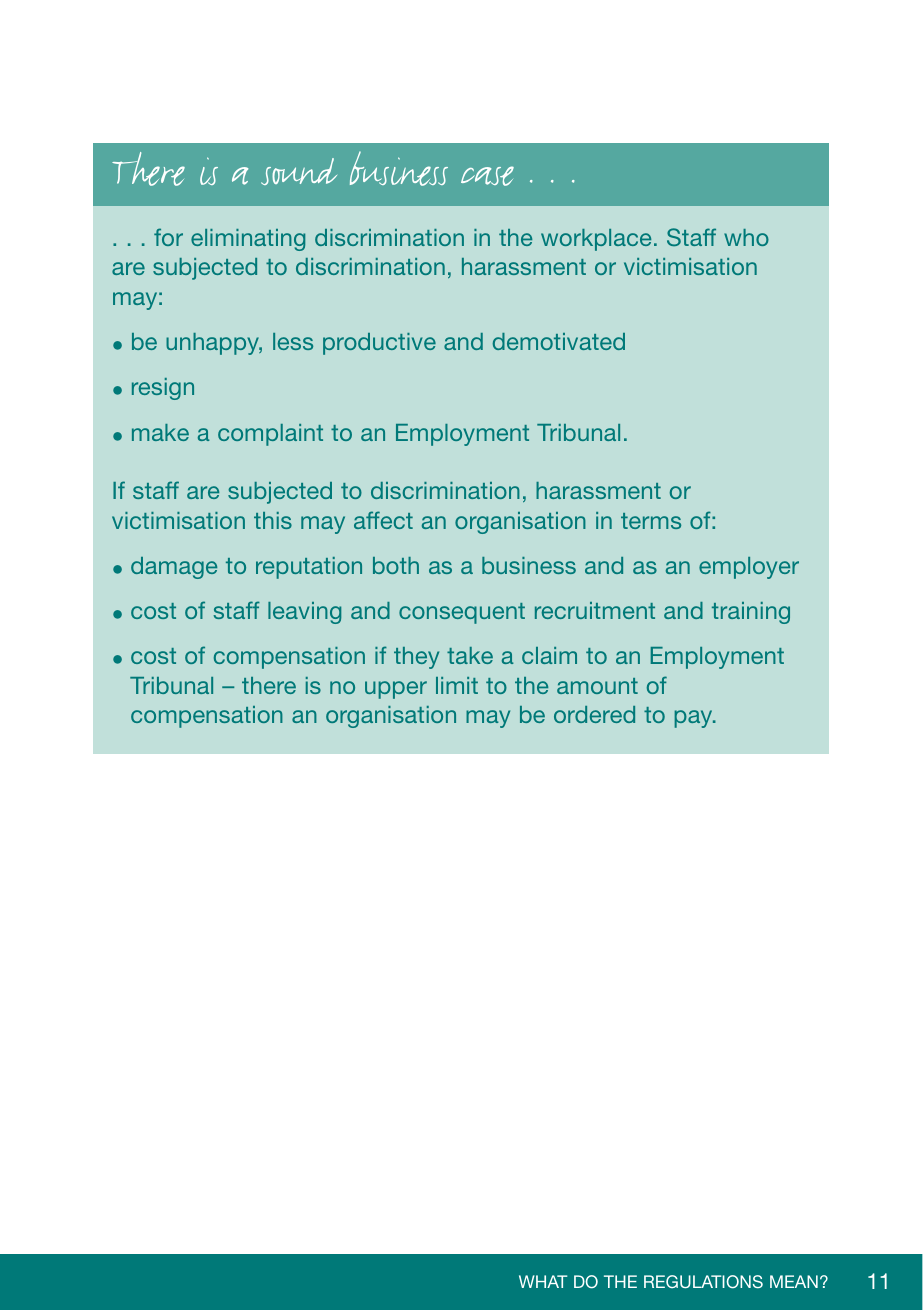 This page has height=1310, width=924. I want to click on WHAT, so click(543, 1281).
